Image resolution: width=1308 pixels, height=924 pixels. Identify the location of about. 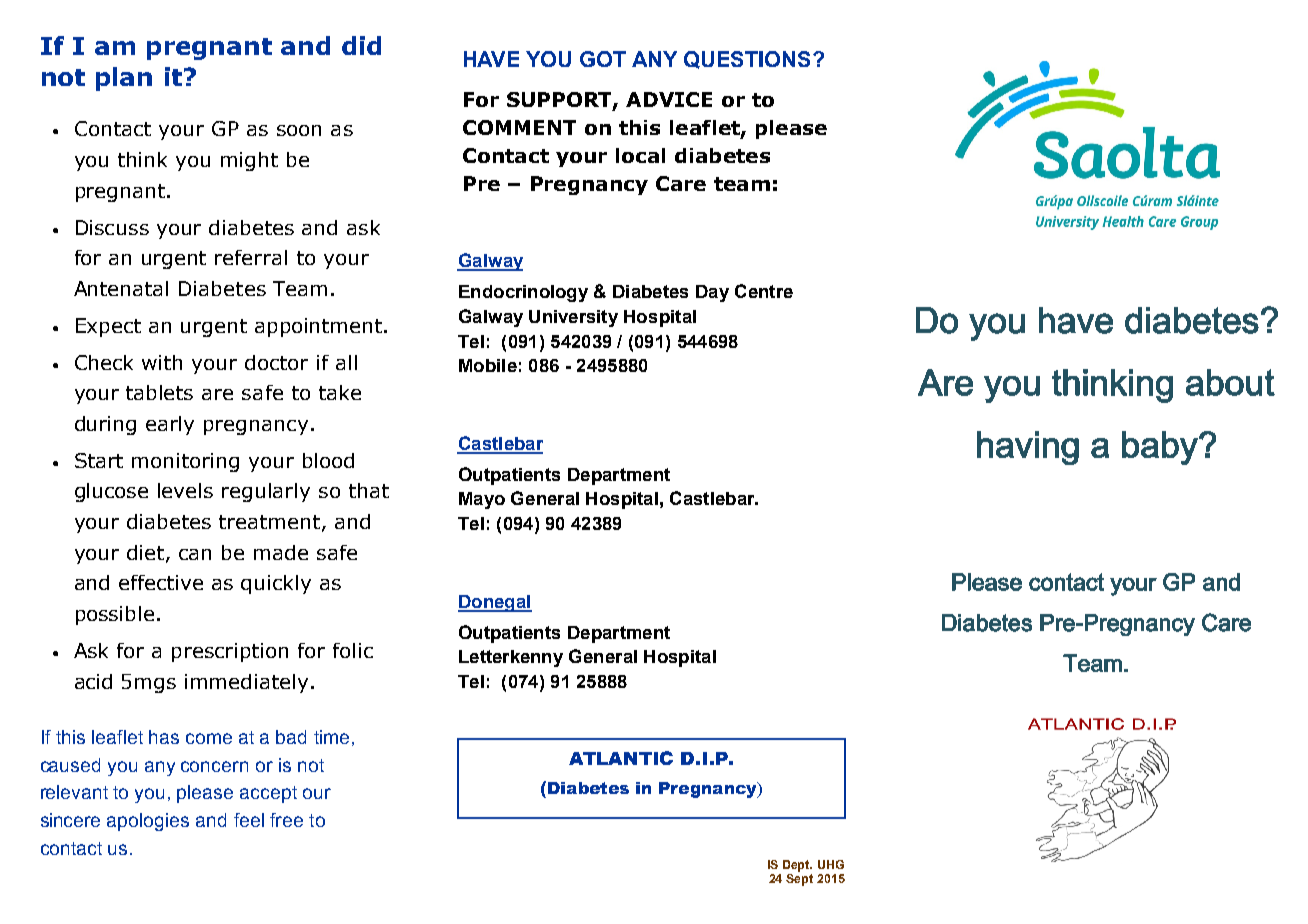
(1230, 382).
